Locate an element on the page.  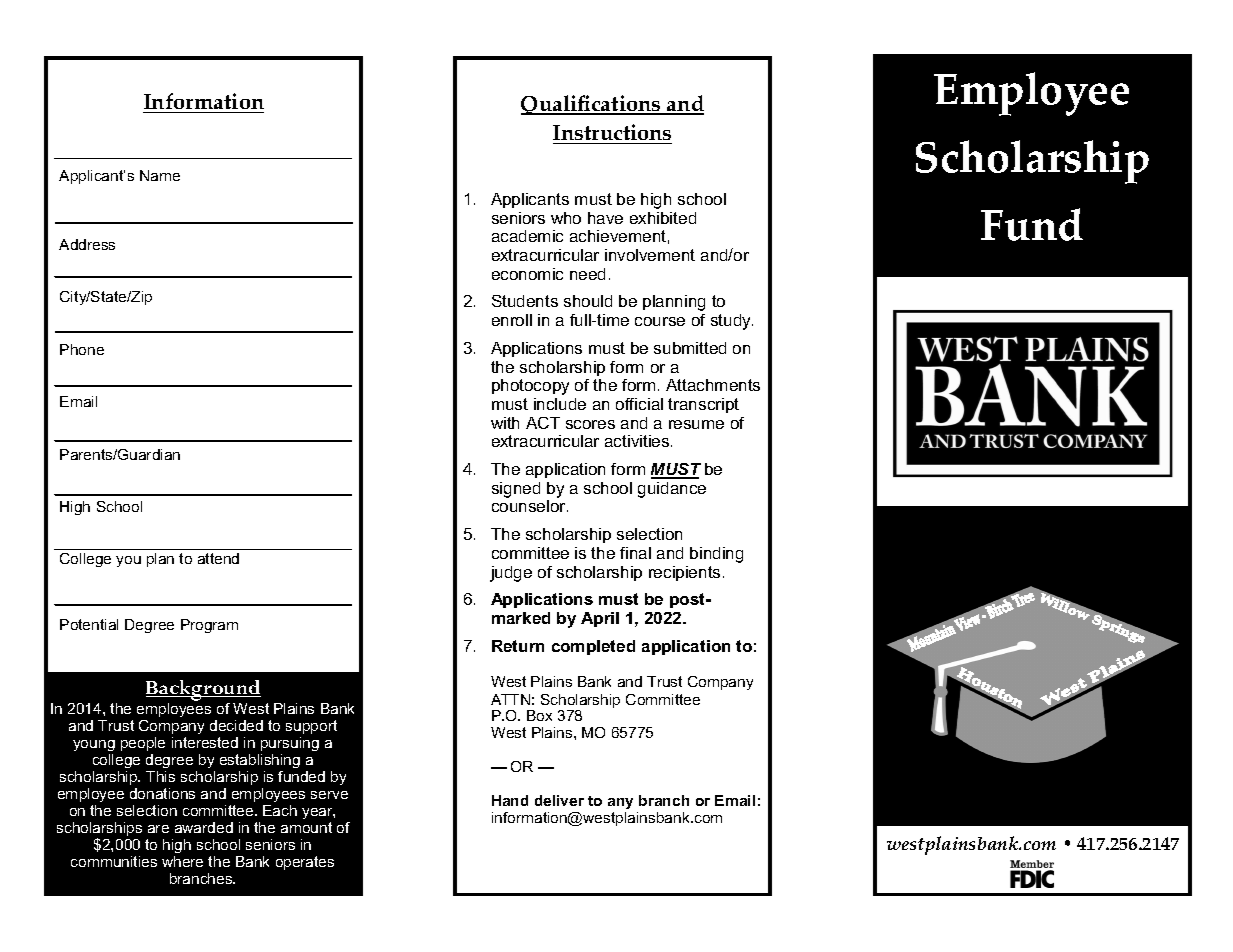
where is located at coordinates (182, 861).
